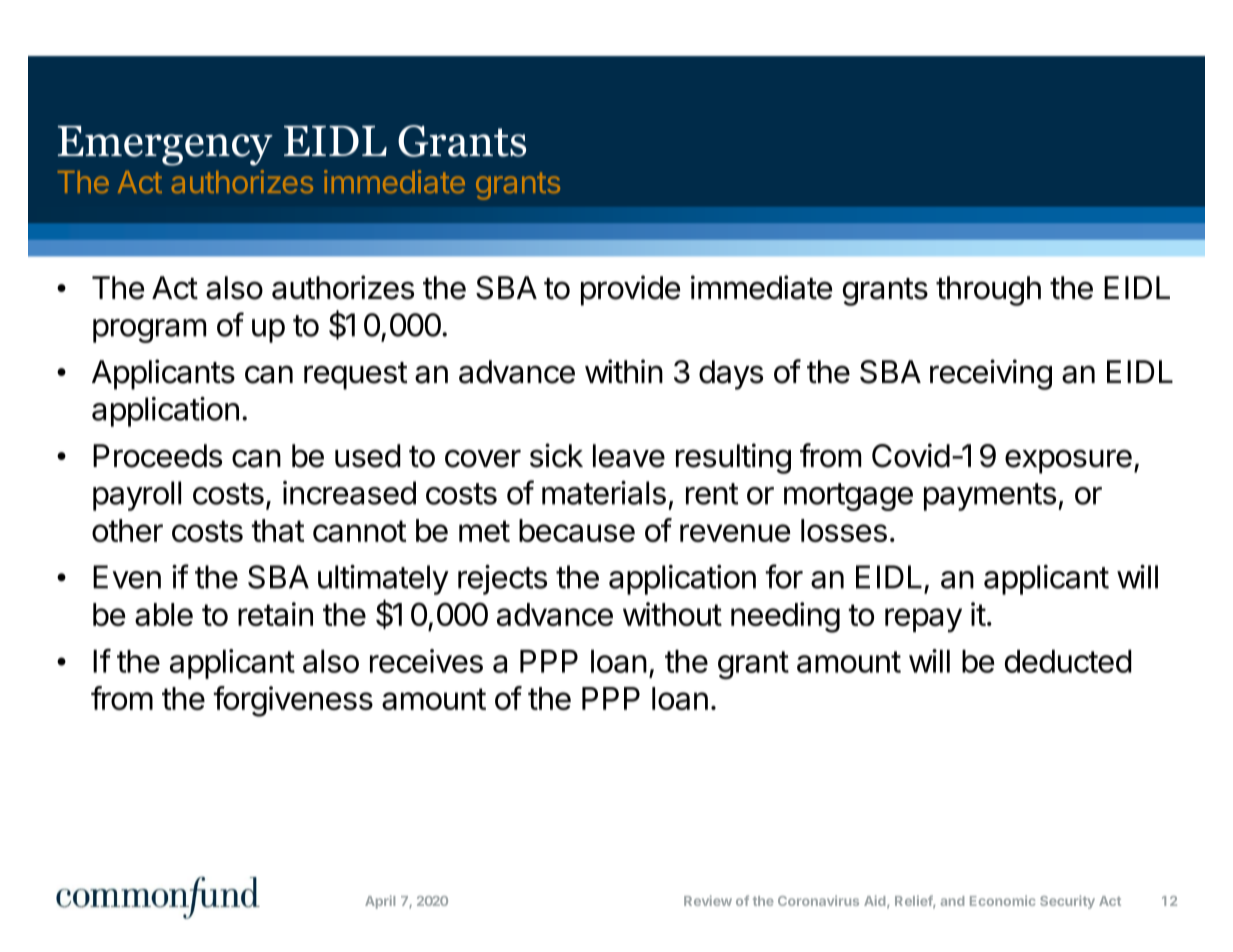  What do you see at coordinates (991, 374) in the screenshot?
I see `receiving` at bounding box center [991, 374].
